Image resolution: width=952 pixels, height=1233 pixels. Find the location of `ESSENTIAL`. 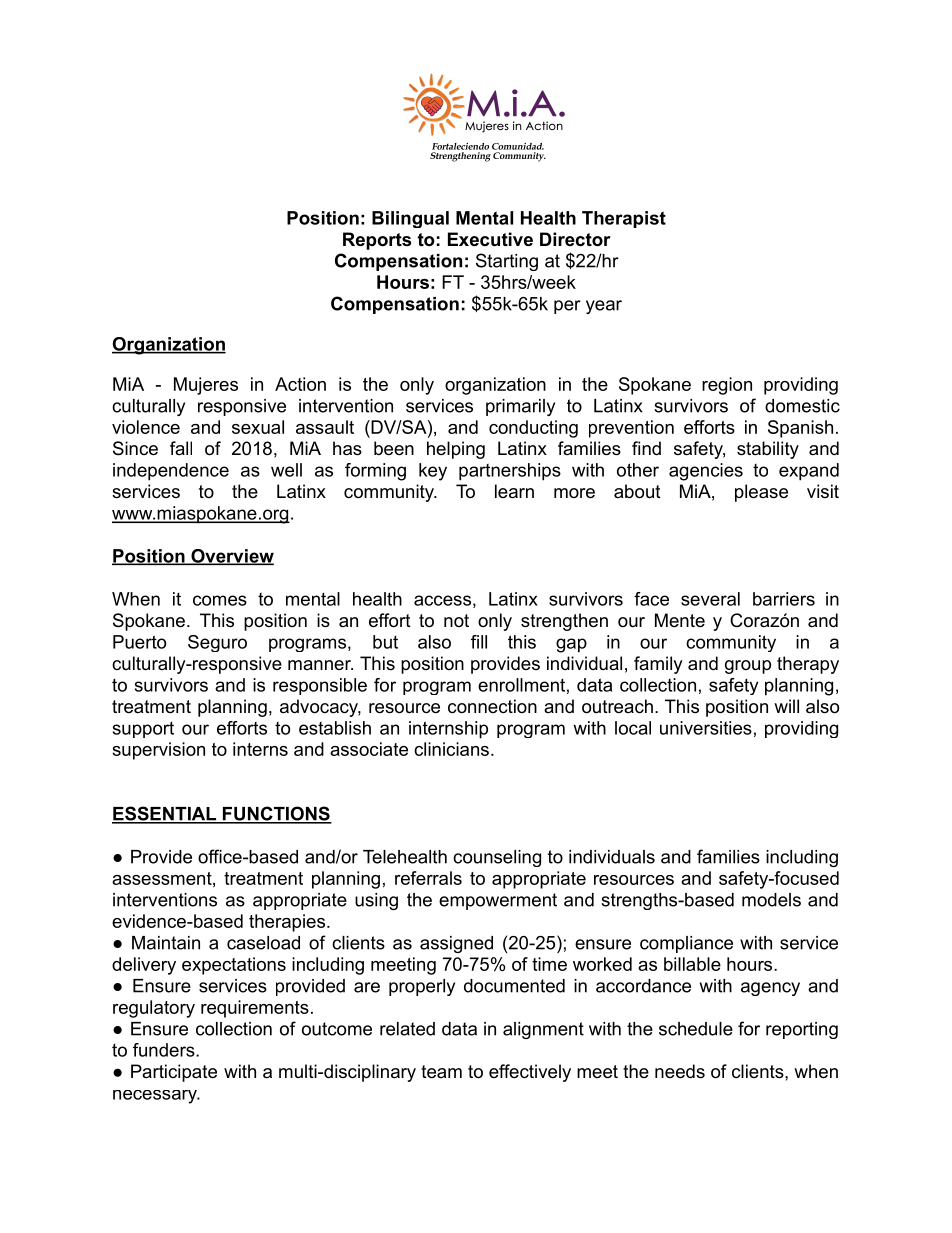

ESSENTIAL is located at coordinates (165, 814).
